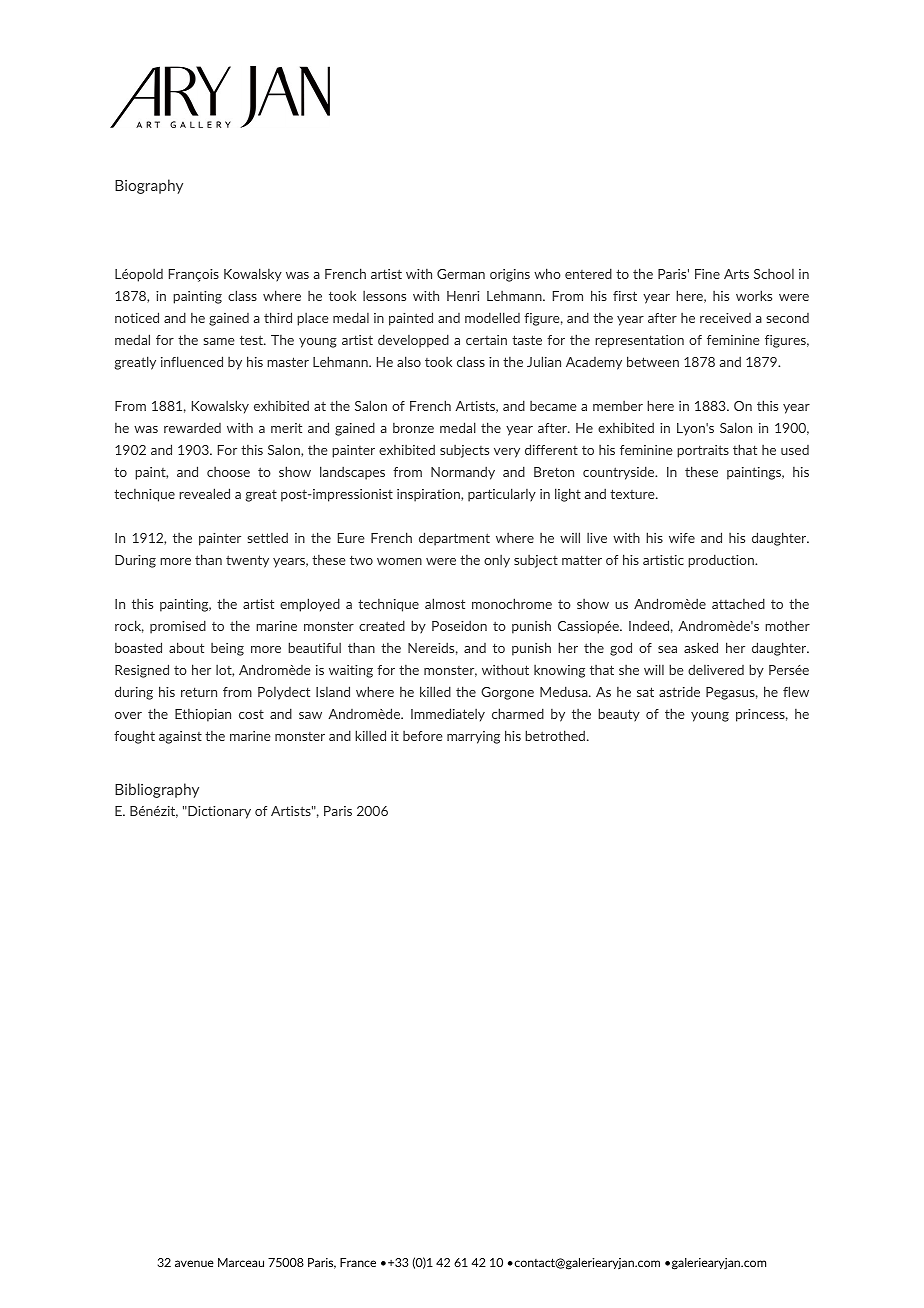  Describe the element at coordinates (157, 790) in the screenshot. I see `Bibliography` at that location.
